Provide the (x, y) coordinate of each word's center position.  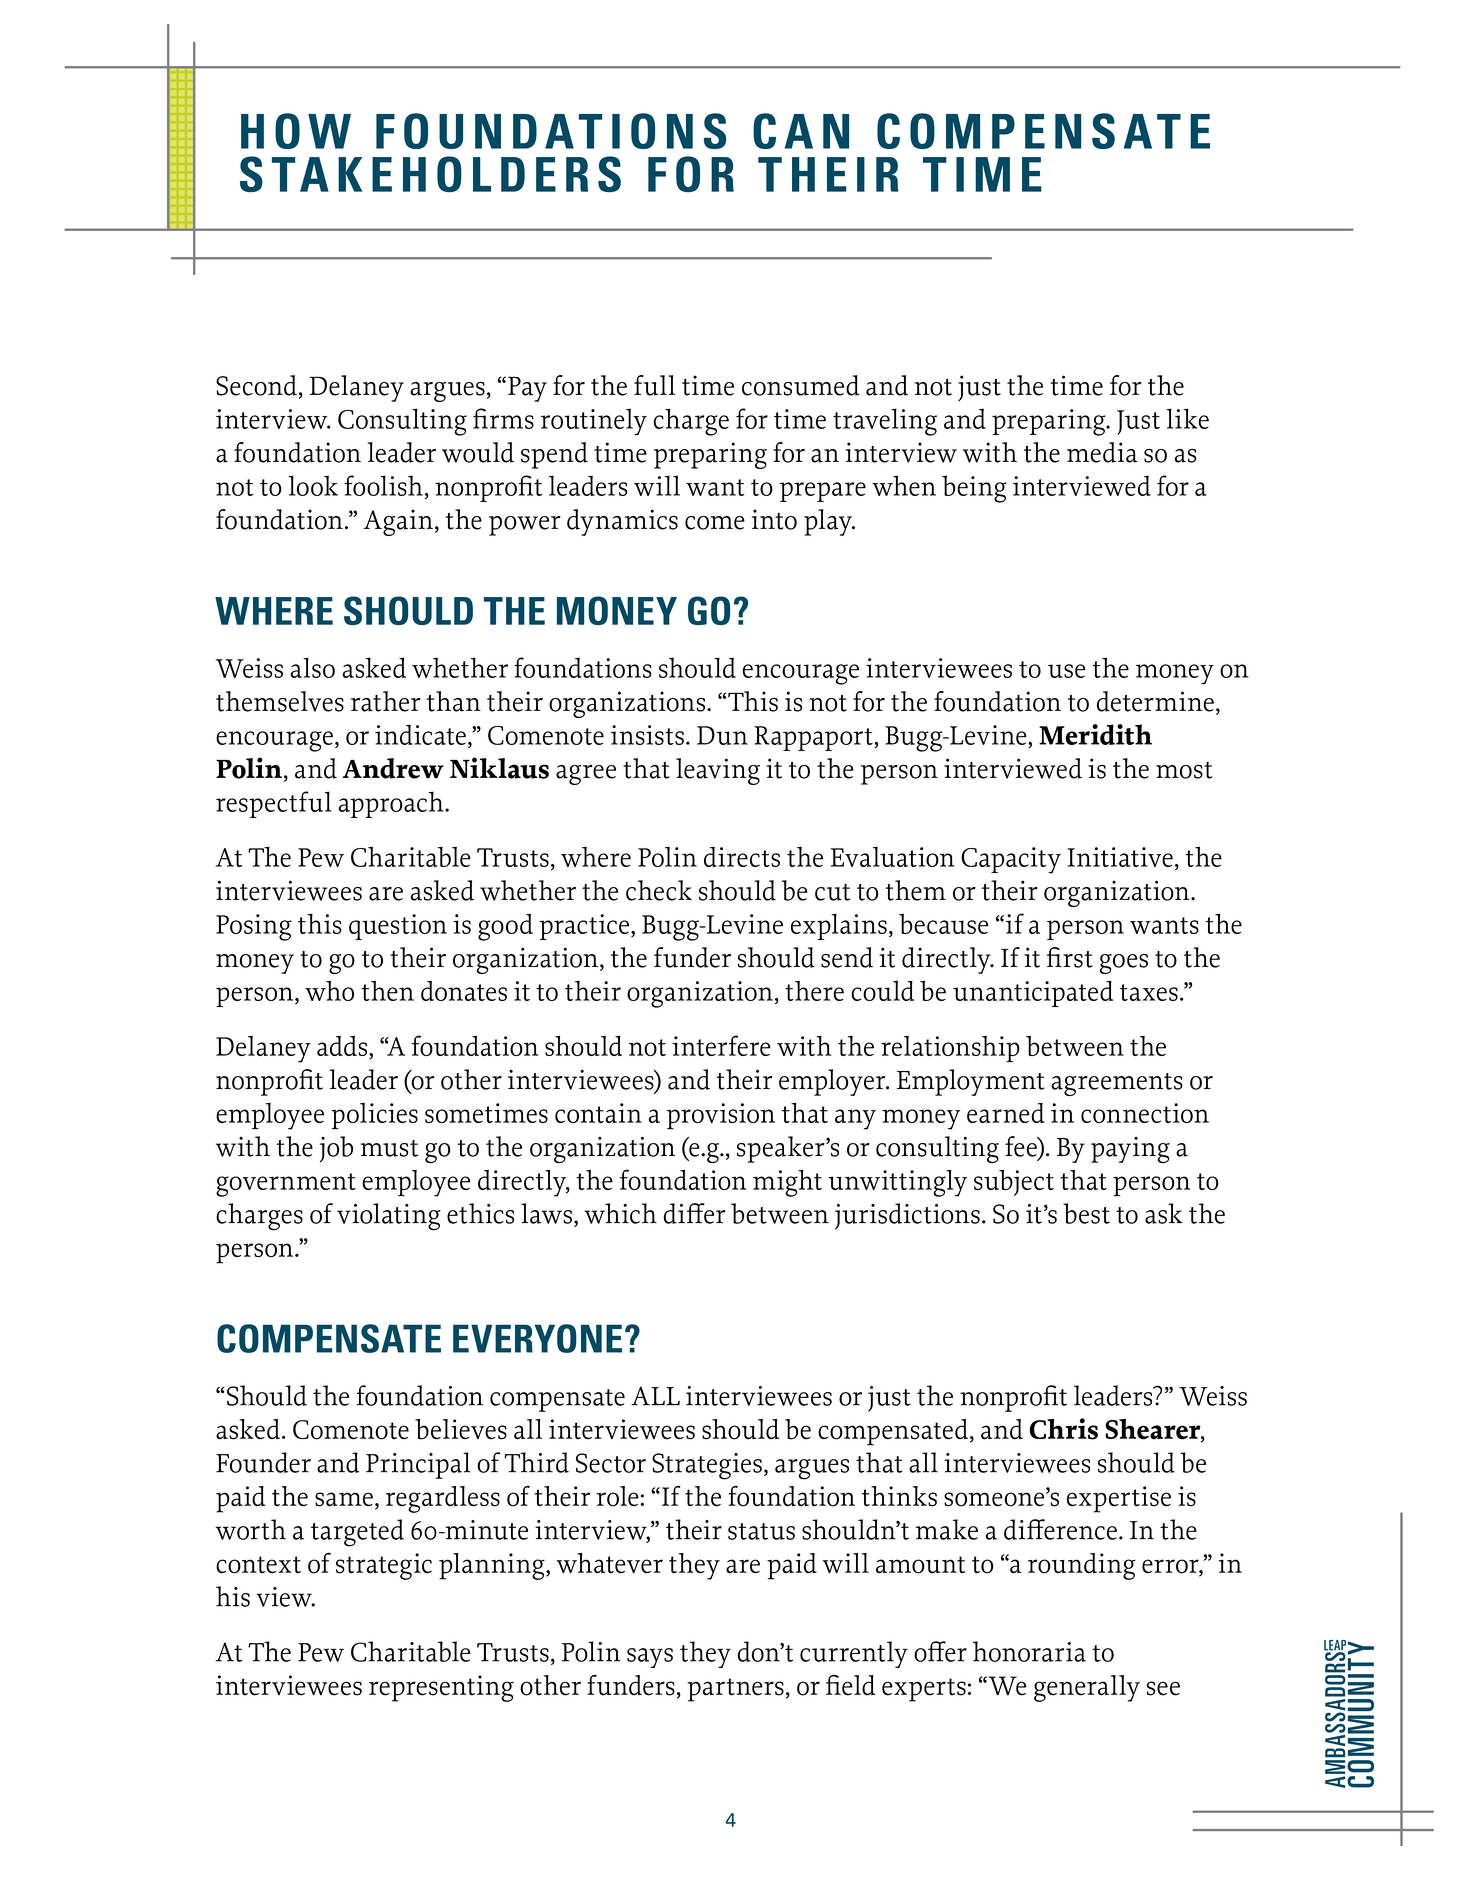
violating (389, 1217)
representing (441, 1688)
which (620, 1213)
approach (392, 804)
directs (742, 857)
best (1086, 1213)
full (654, 385)
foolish (383, 485)
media (1102, 452)
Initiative (1120, 857)
